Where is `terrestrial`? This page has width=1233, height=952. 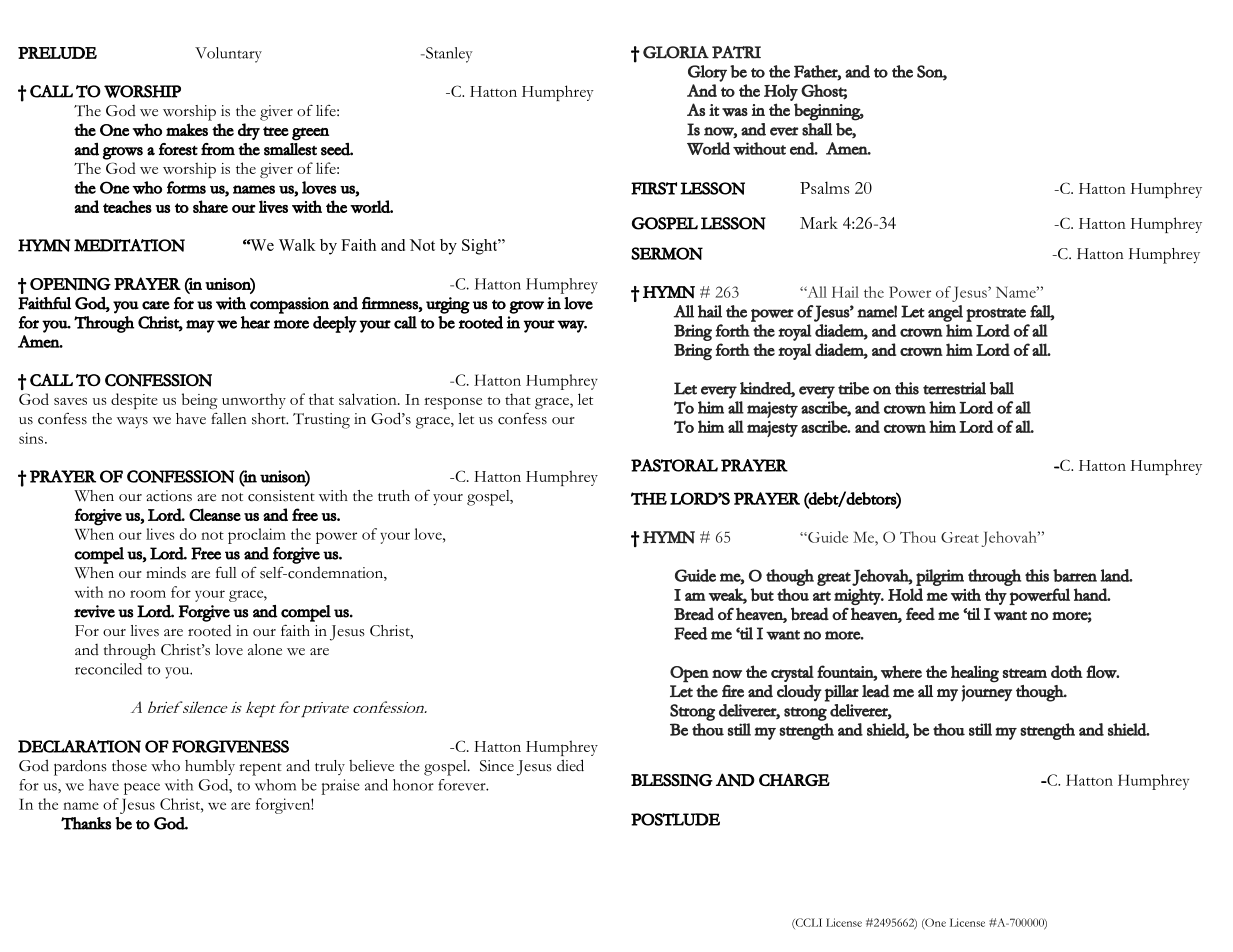 terrestrial is located at coordinates (954, 388).
